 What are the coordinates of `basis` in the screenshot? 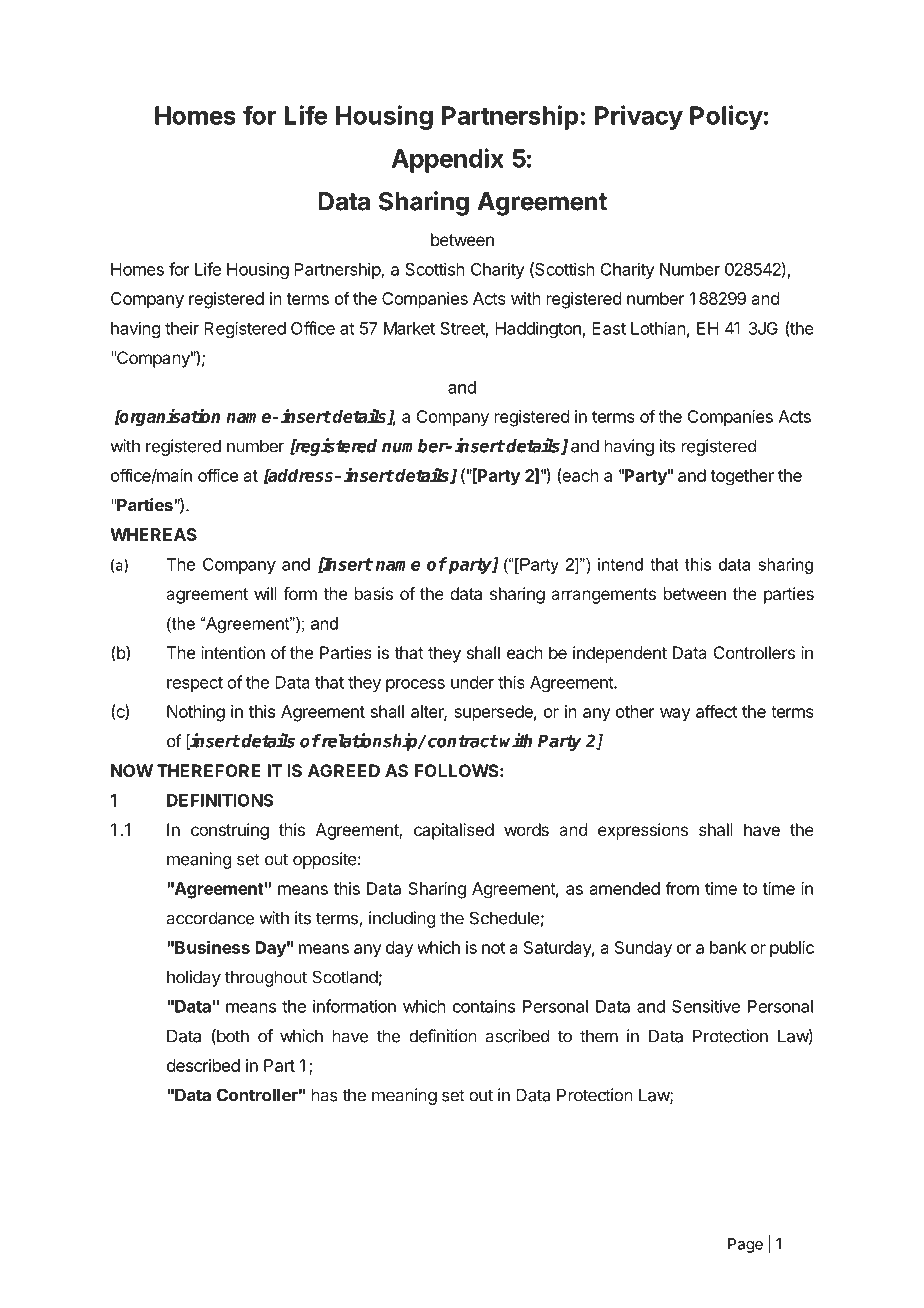 It's located at (374, 593).
